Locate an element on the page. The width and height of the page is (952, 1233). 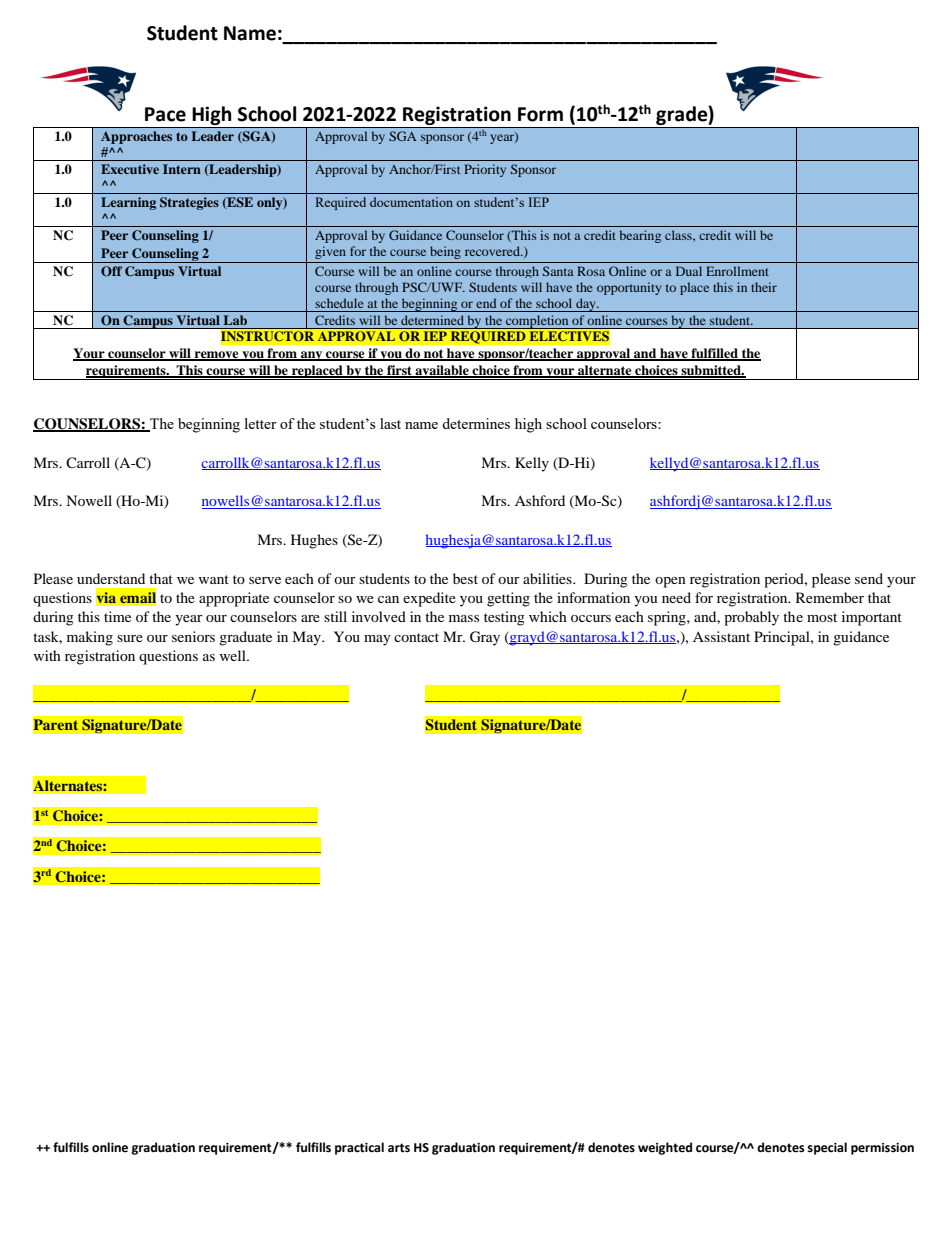
letter is located at coordinates (261, 423).
